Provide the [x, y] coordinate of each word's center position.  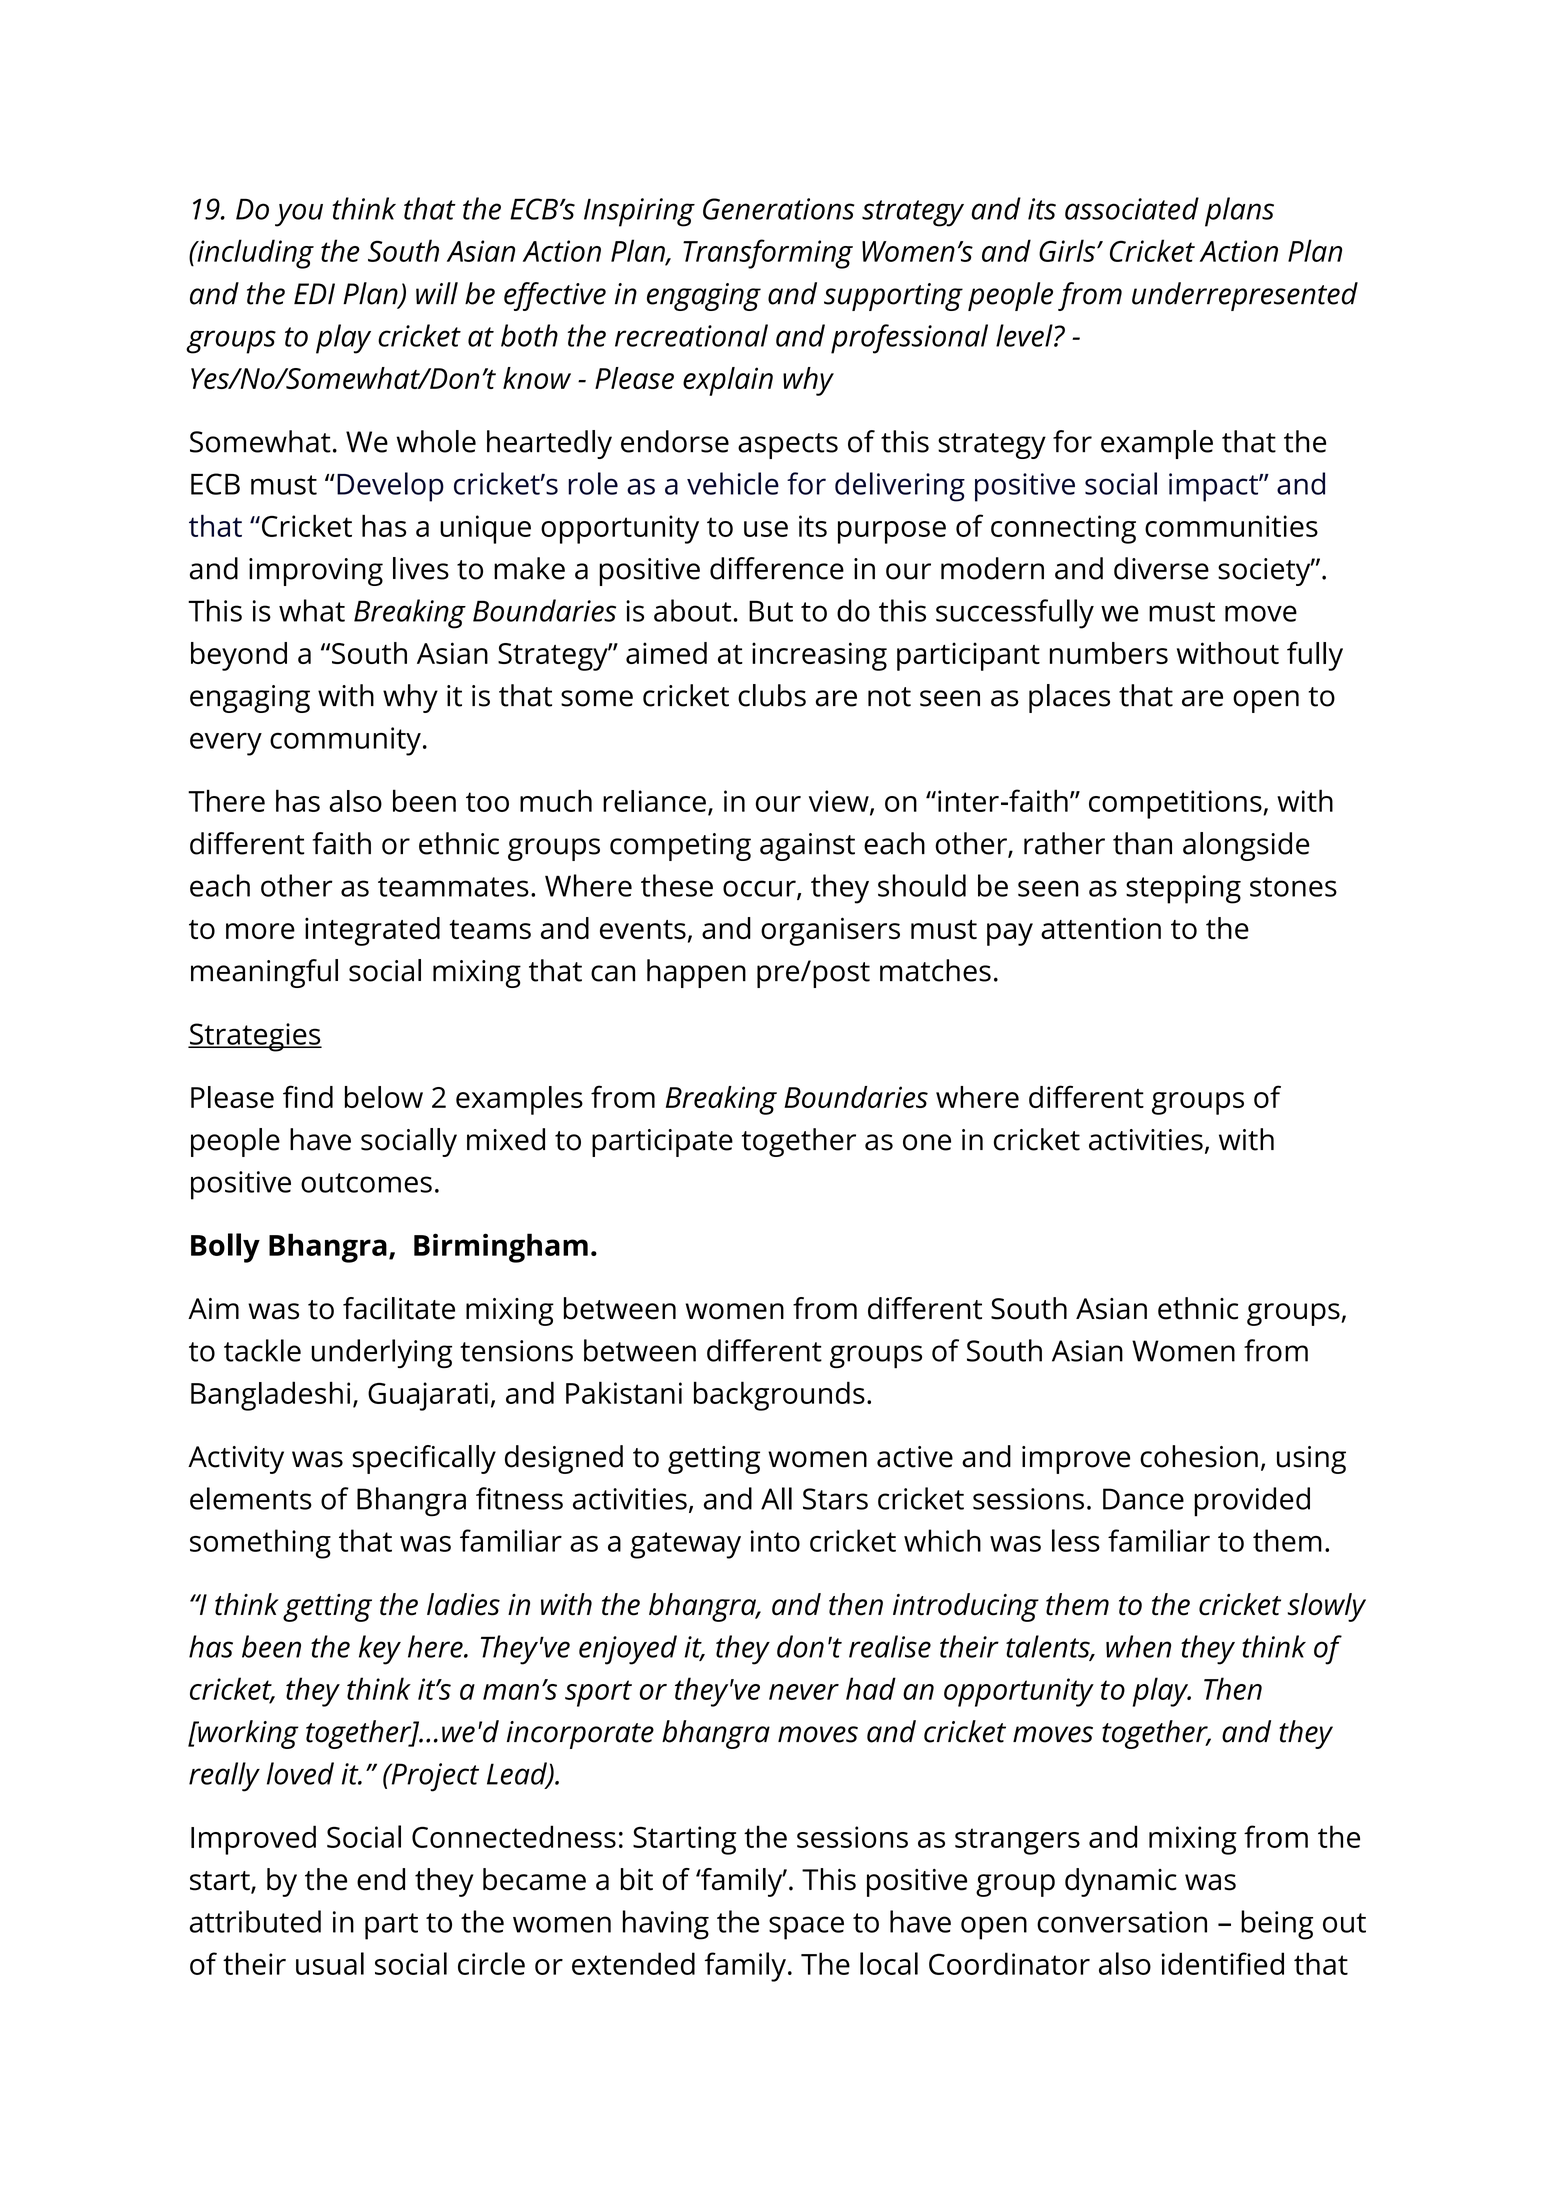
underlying [382, 1353]
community [345, 741]
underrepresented [1245, 296]
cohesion [1199, 1456]
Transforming [768, 254]
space [806, 1928]
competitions [1176, 804]
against [807, 847]
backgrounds [779, 1396]
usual [330, 1963]
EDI [314, 293]
